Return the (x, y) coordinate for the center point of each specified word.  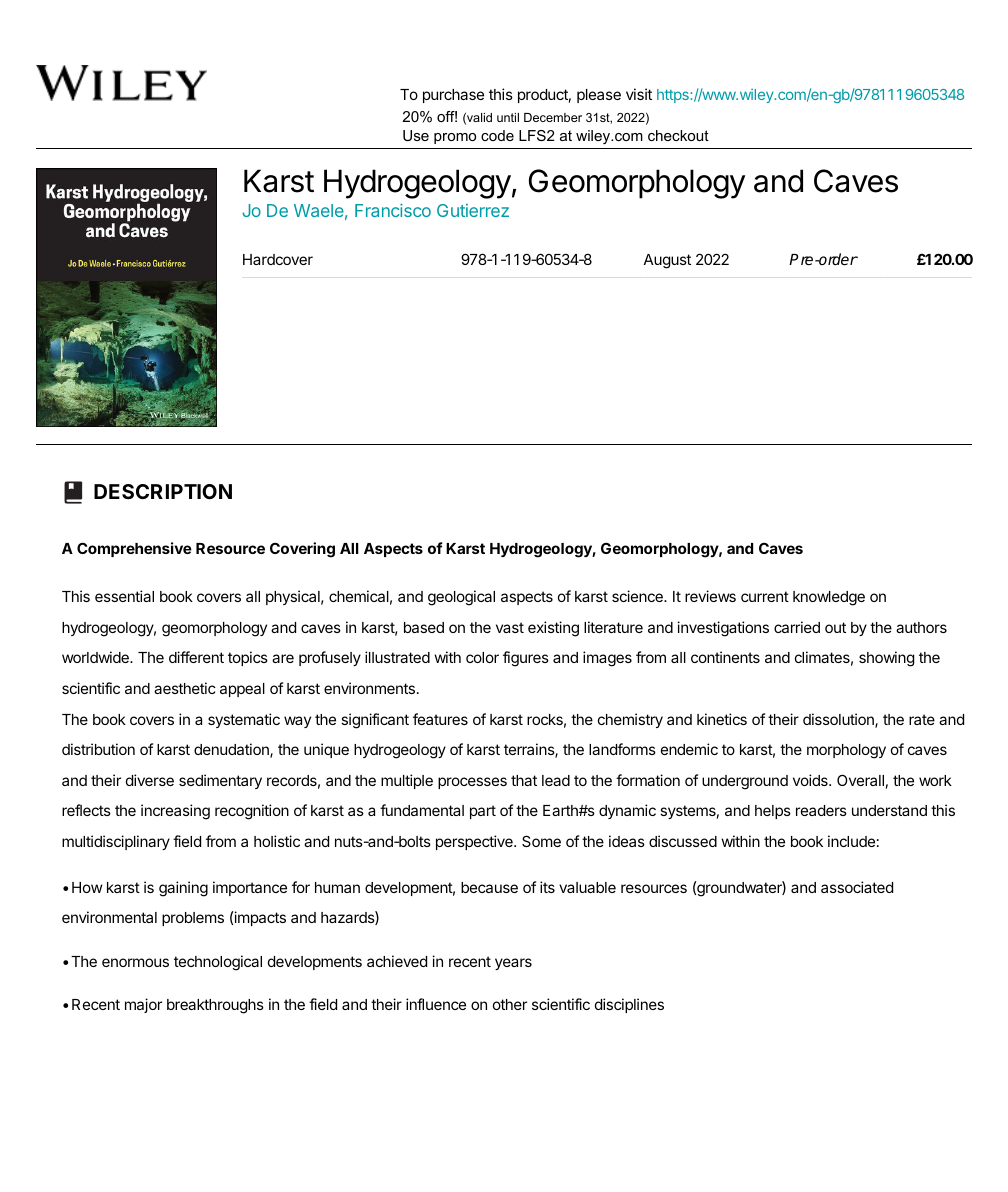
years (513, 964)
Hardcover (278, 259)
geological (461, 598)
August (667, 261)
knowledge (829, 598)
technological (218, 963)
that (524, 780)
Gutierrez (473, 210)
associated (857, 887)
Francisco (393, 210)
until (508, 117)
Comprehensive (134, 549)
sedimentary (220, 781)
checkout (678, 135)
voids (811, 780)
